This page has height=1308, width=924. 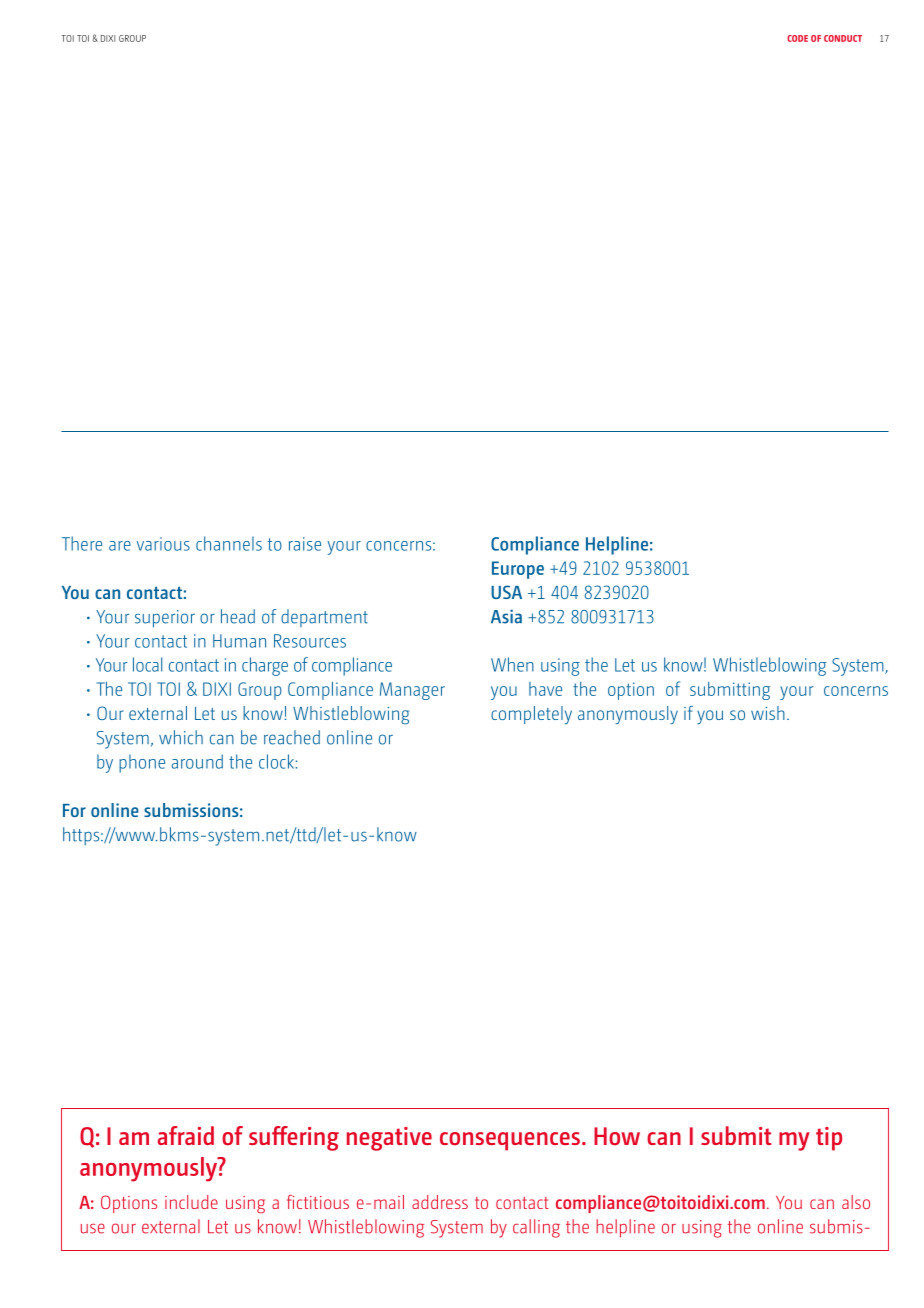 I want to click on CONDUCT, so click(x=843, y=38).
